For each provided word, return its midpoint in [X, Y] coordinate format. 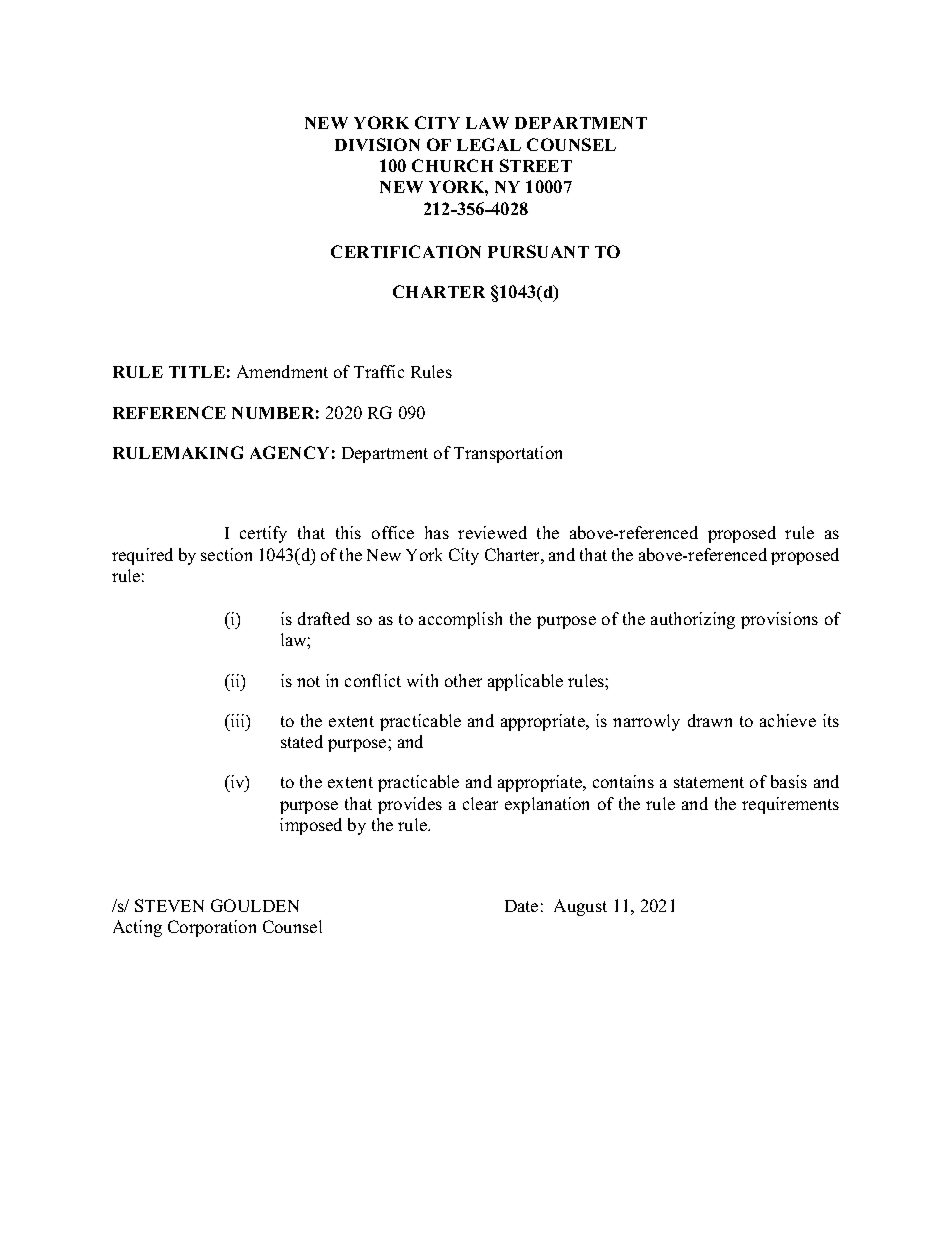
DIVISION [377, 144]
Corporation [212, 928]
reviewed [492, 532]
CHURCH [452, 165]
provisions [779, 620]
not [308, 681]
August [580, 907]
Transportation [508, 454]
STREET [536, 165]
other [463, 680]
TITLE [197, 372]
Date [521, 906]
